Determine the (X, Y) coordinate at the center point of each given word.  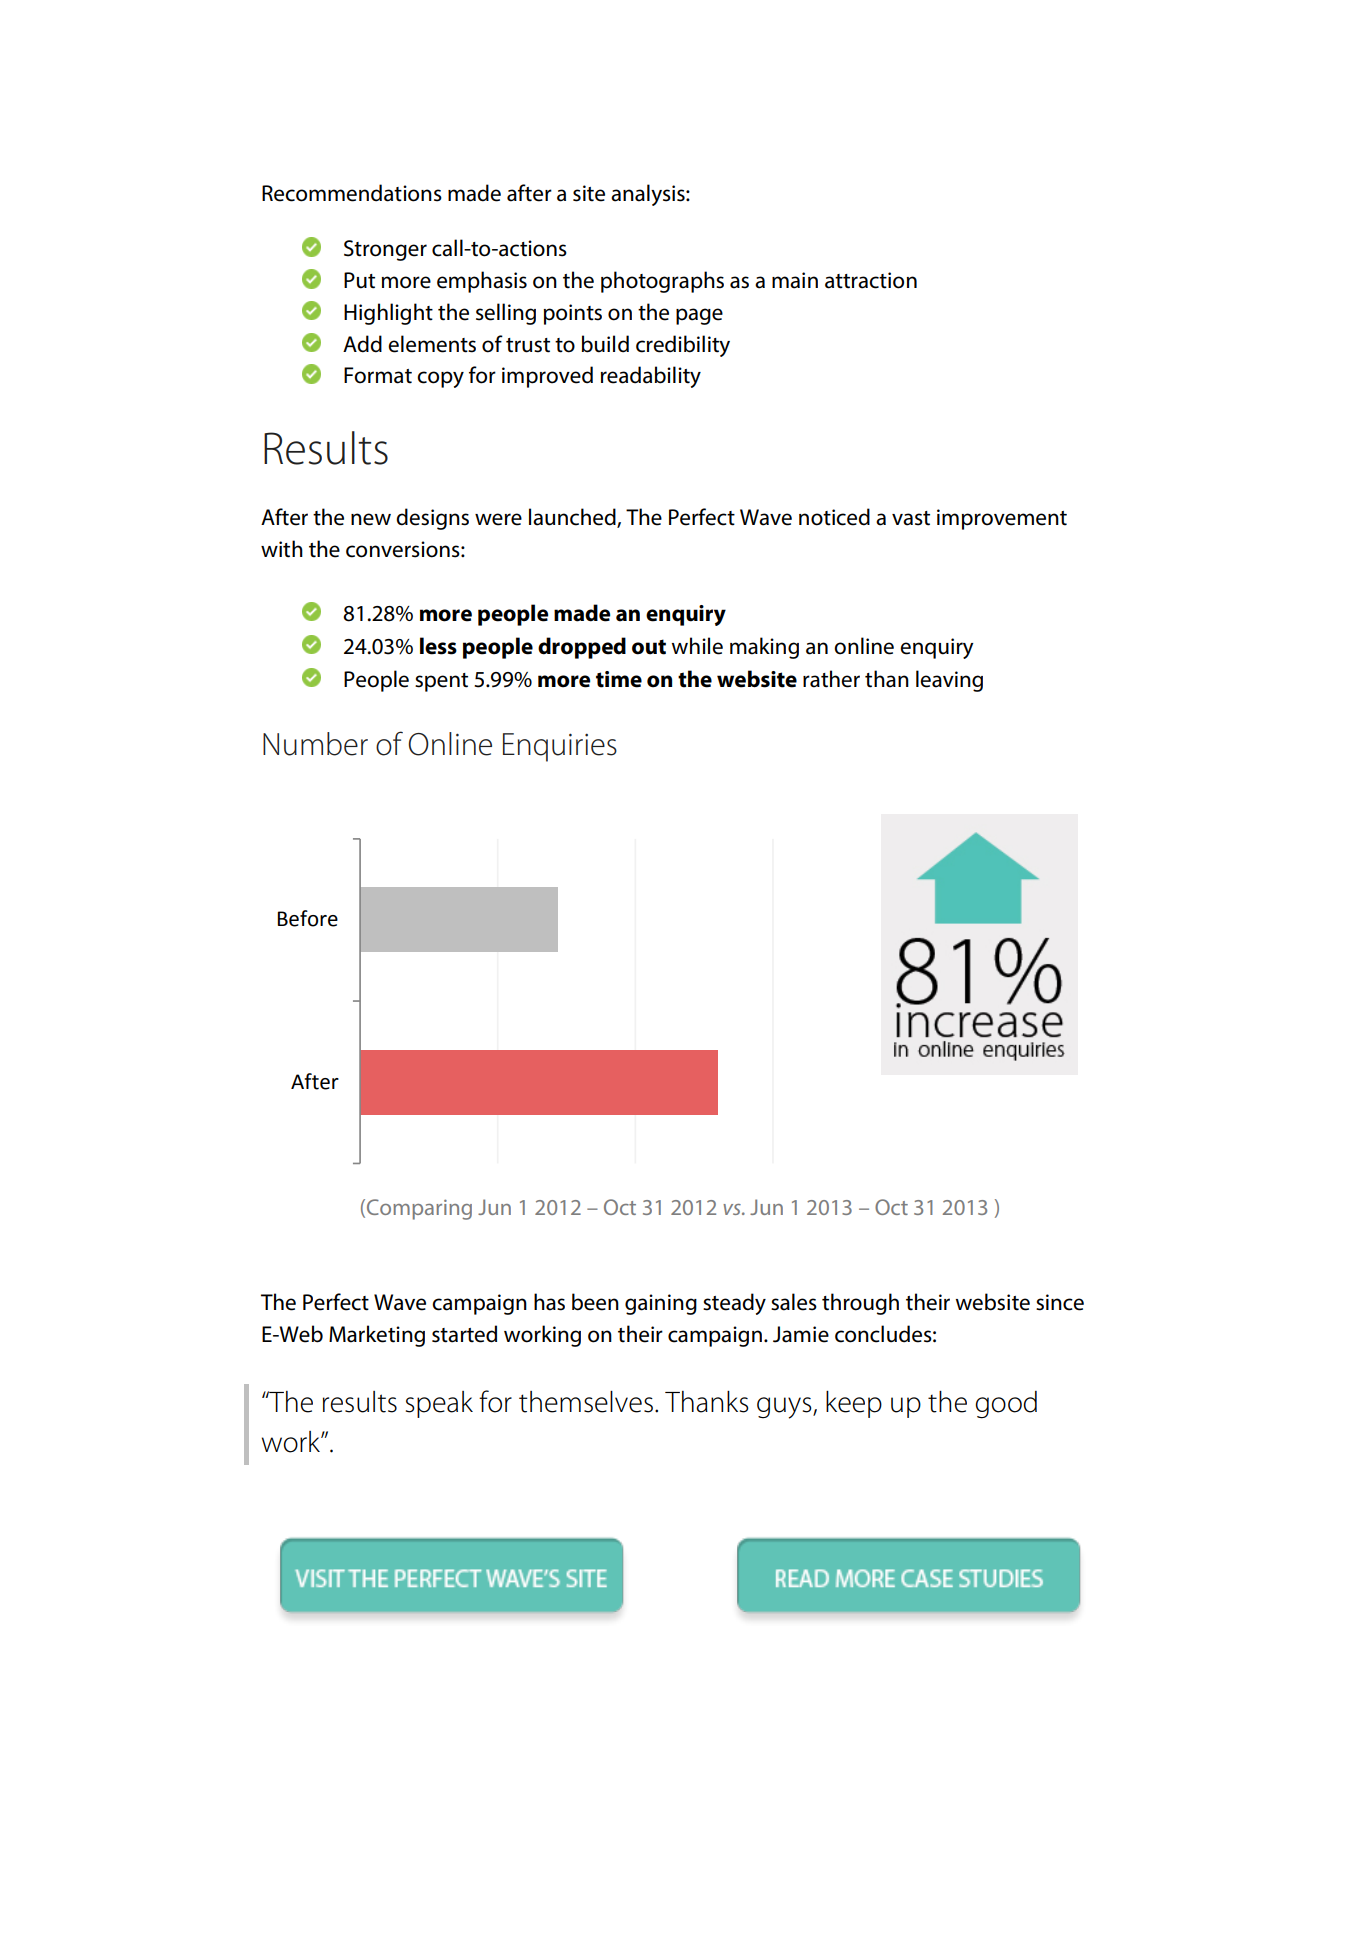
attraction (871, 280)
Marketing (377, 1336)
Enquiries (560, 747)
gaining (661, 1304)
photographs (662, 282)
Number (315, 744)
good (1006, 1405)
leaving (949, 681)
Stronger (385, 250)
